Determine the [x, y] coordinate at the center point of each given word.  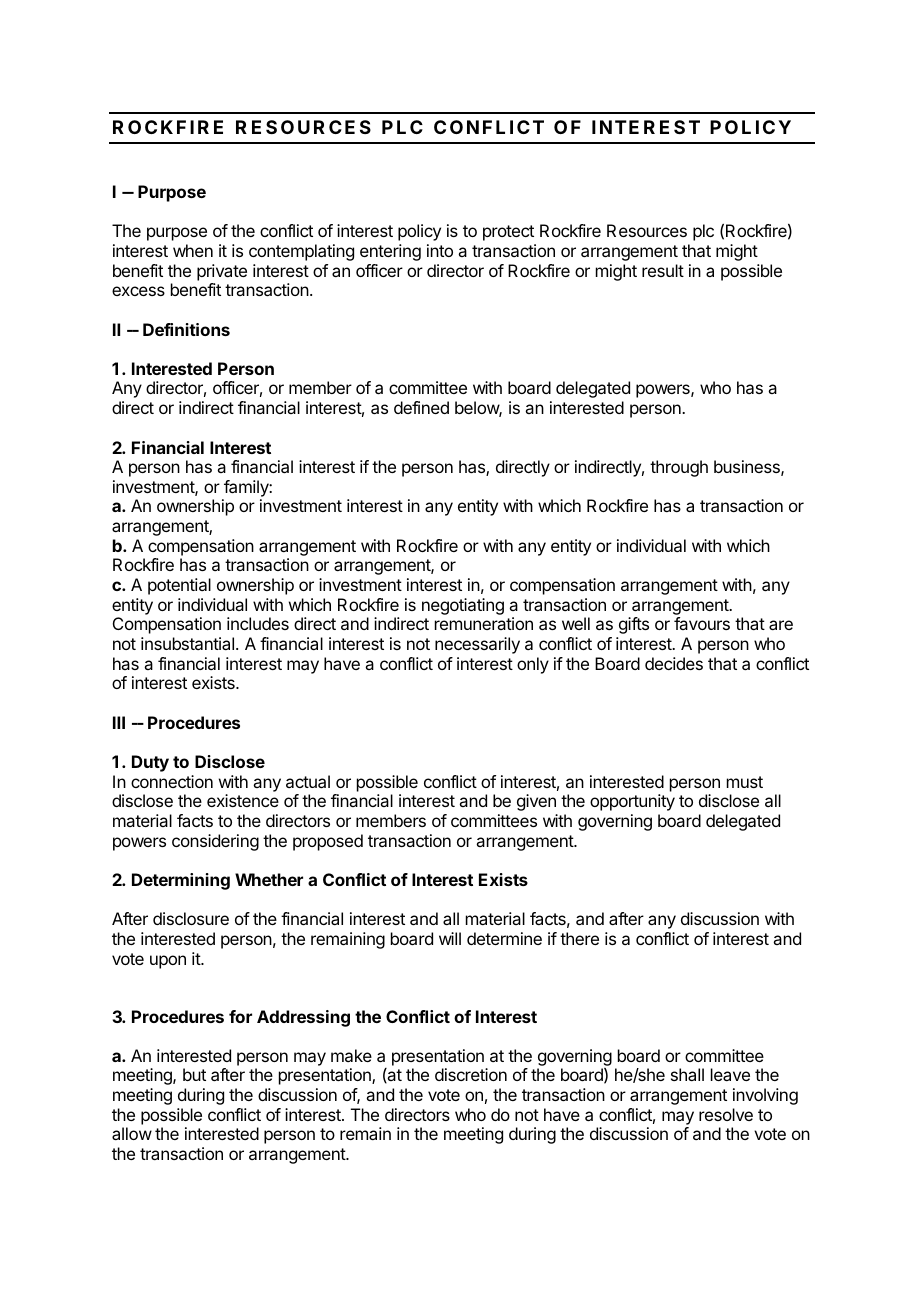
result [663, 270]
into [440, 250]
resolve [726, 1114]
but [194, 1074]
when [193, 250]
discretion [471, 1074]
